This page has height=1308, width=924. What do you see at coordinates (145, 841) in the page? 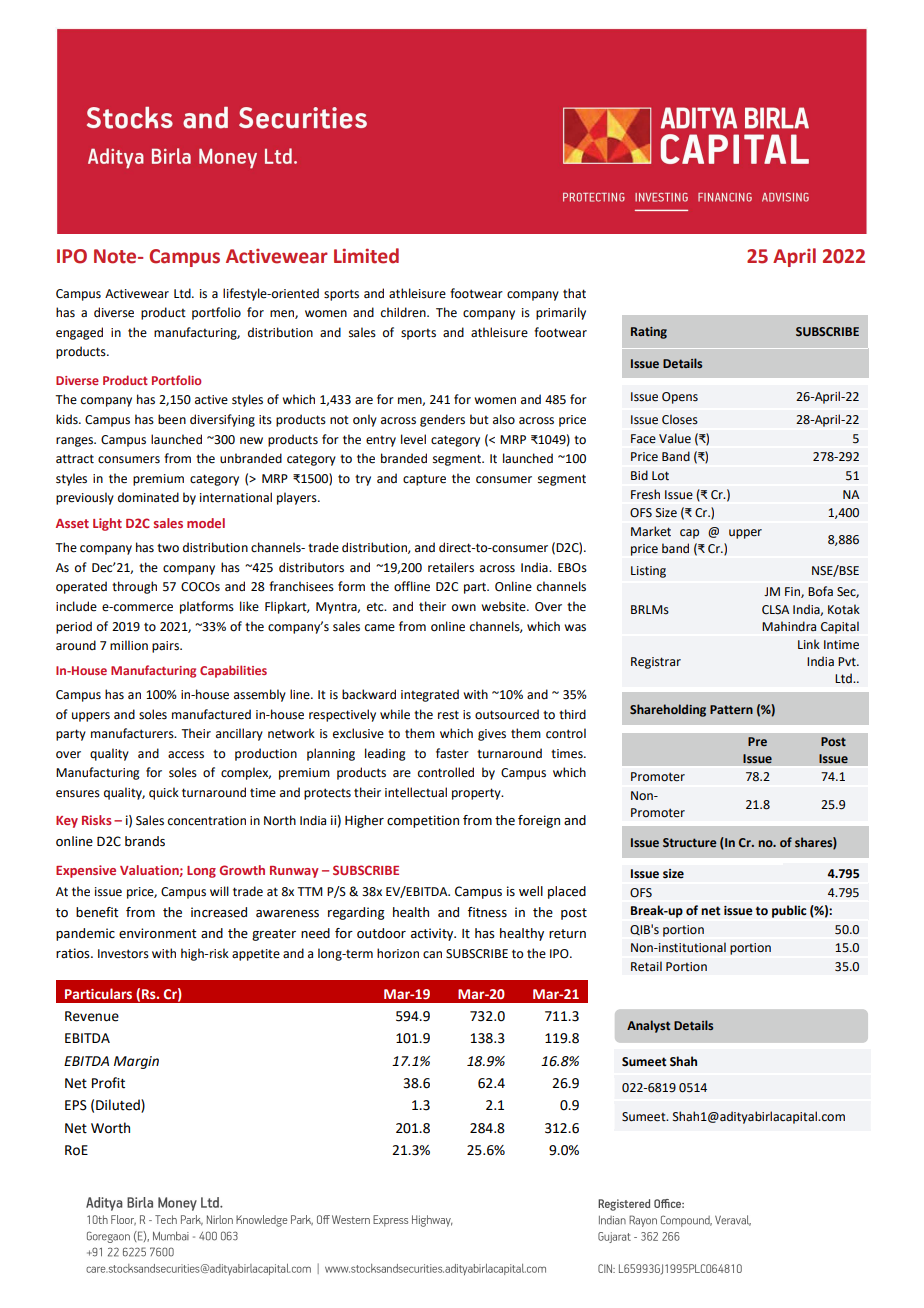
I see `brands` at bounding box center [145, 841].
